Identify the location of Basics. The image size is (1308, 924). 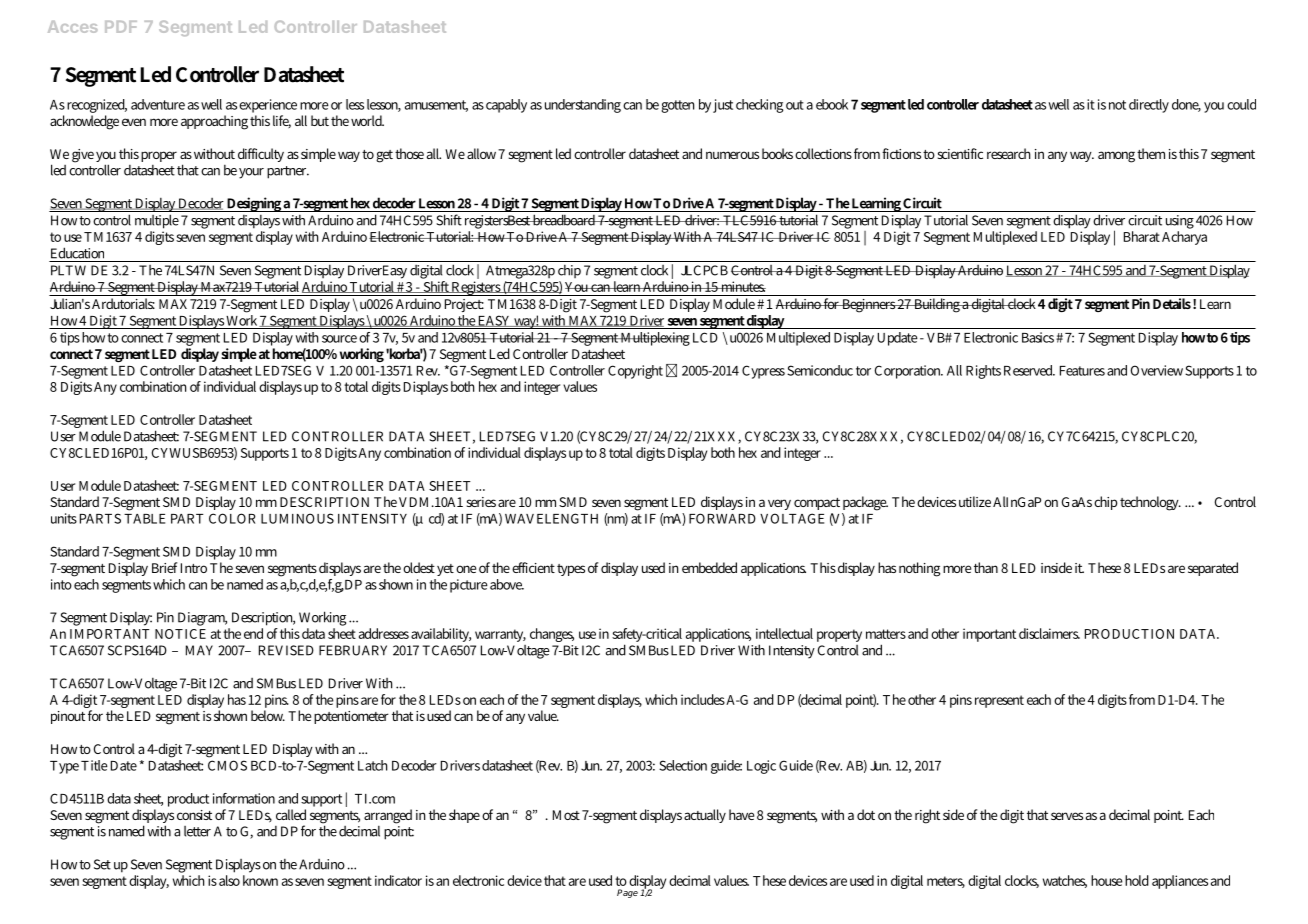
(1038, 337).
